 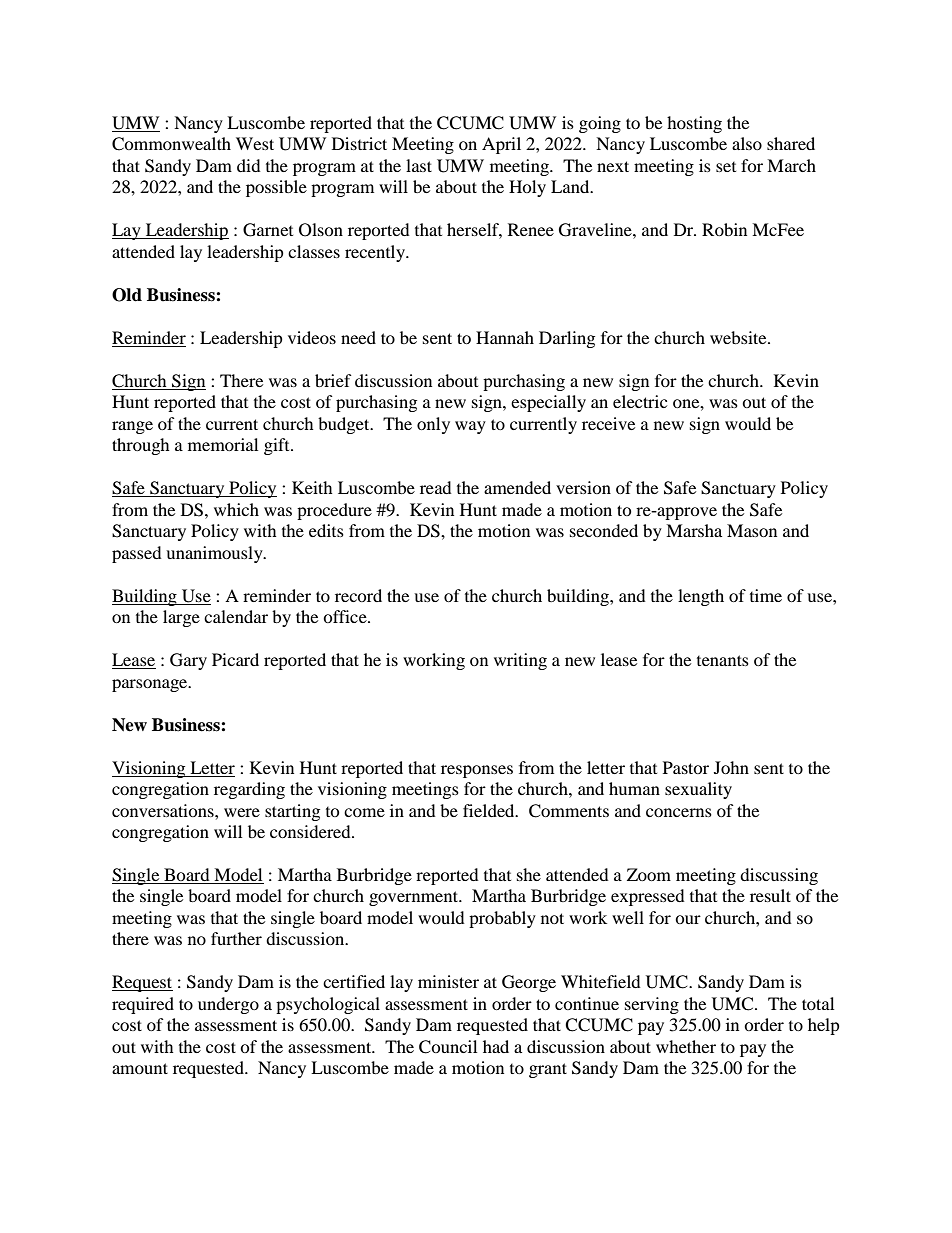 What do you see at coordinates (747, 143) in the document?
I see `also` at bounding box center [747, 143].
